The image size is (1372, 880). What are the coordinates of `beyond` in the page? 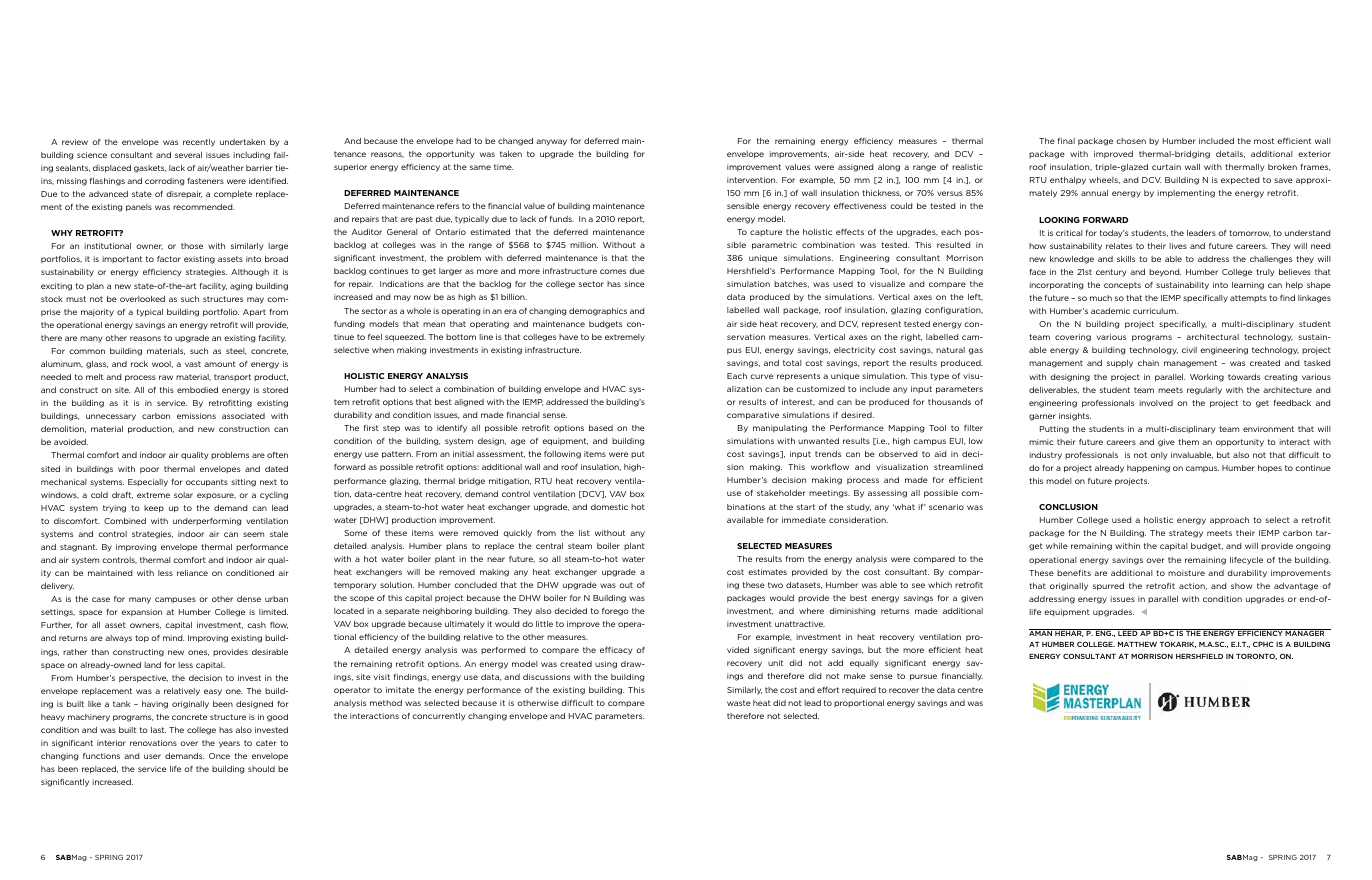 It's located at (1165, 273).
